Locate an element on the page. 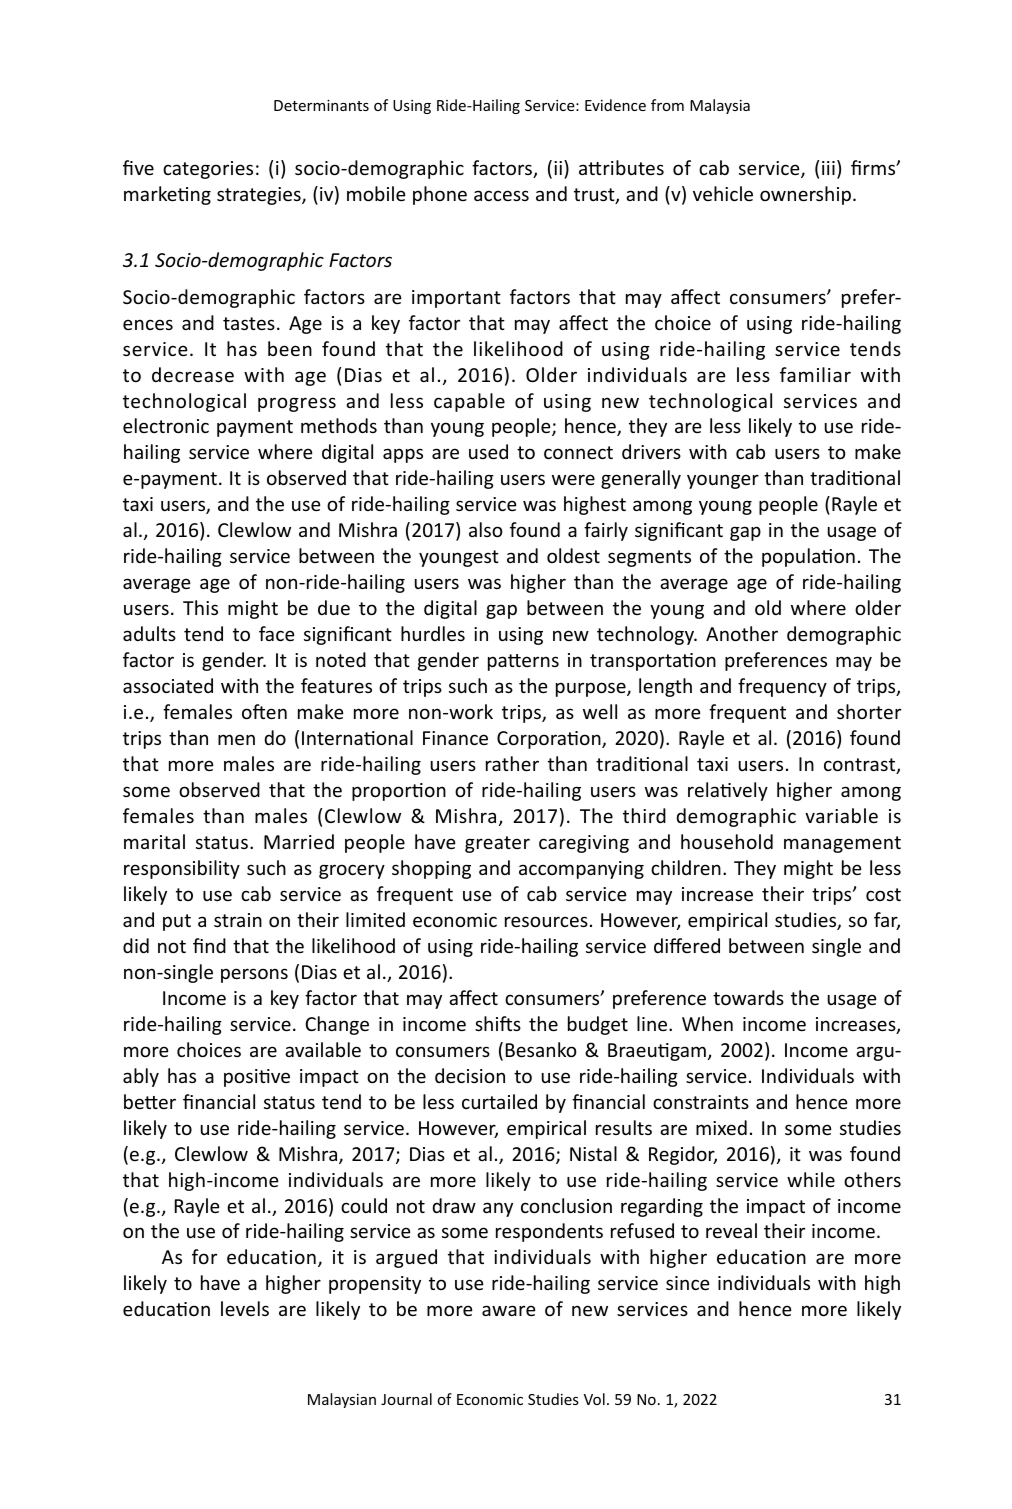  rather is located at coordinates (512, 763).
